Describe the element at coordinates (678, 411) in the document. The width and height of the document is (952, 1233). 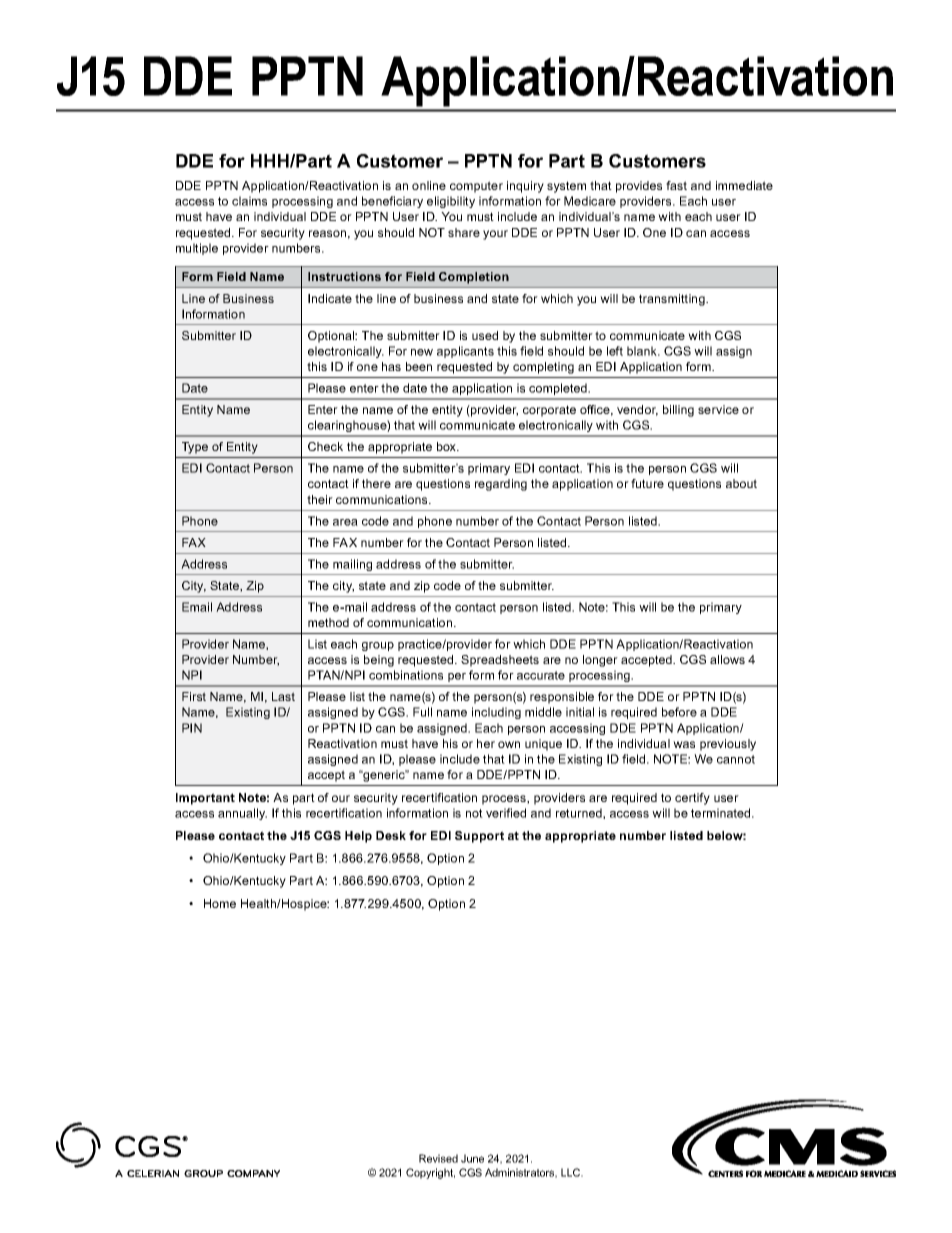
I see `billing` at that location.
